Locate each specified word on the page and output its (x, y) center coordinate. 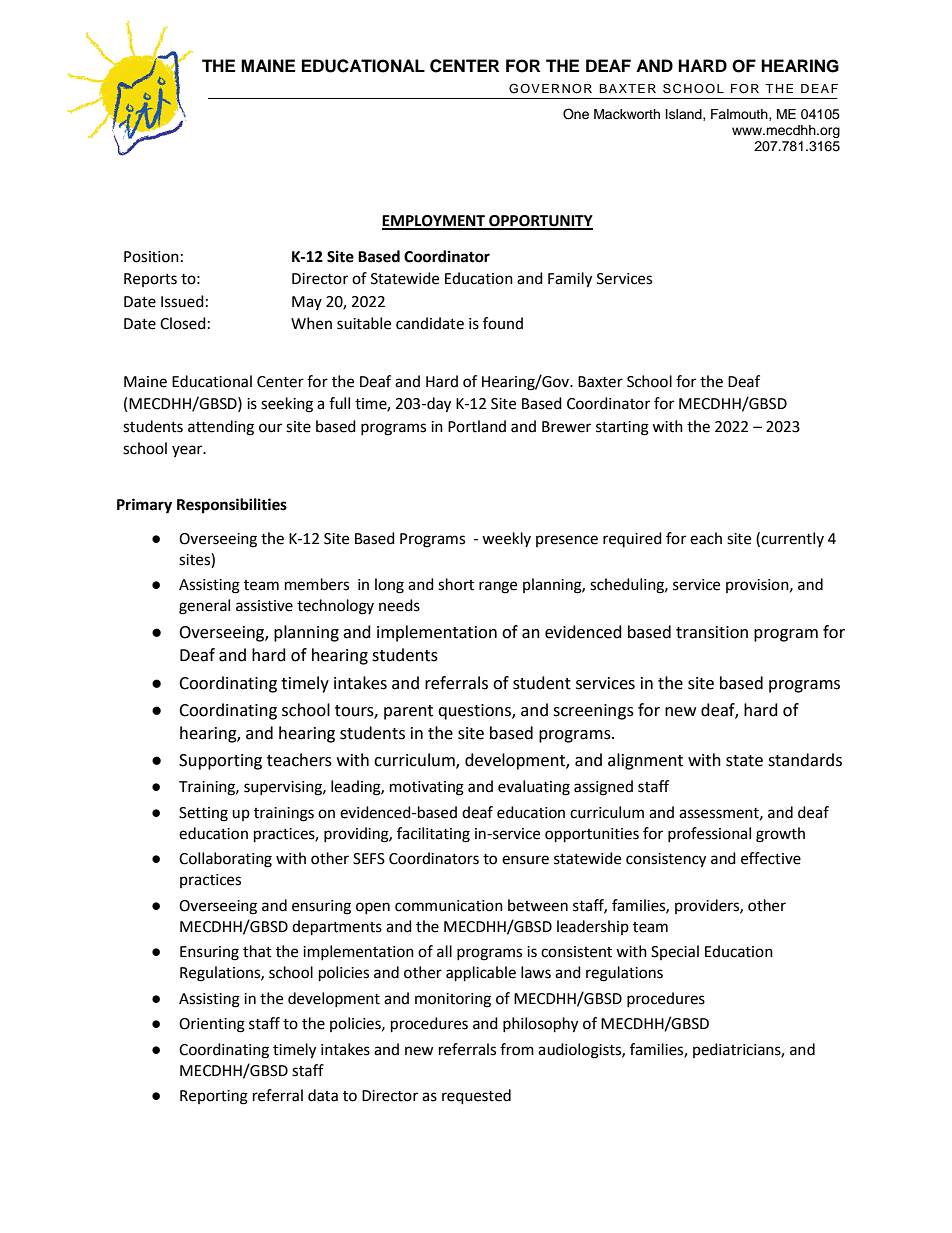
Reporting (214, 1097)
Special (675, 952)
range (498, 587)
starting (622, 428)
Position (151, 257)
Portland (477, 426)
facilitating (433, 835)
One (576, 114)
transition (712, 632)
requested (476, 1097)
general (204, 607)
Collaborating (225, 860)
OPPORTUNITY (540, 222)
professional (709, 834)
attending (221, 428)
